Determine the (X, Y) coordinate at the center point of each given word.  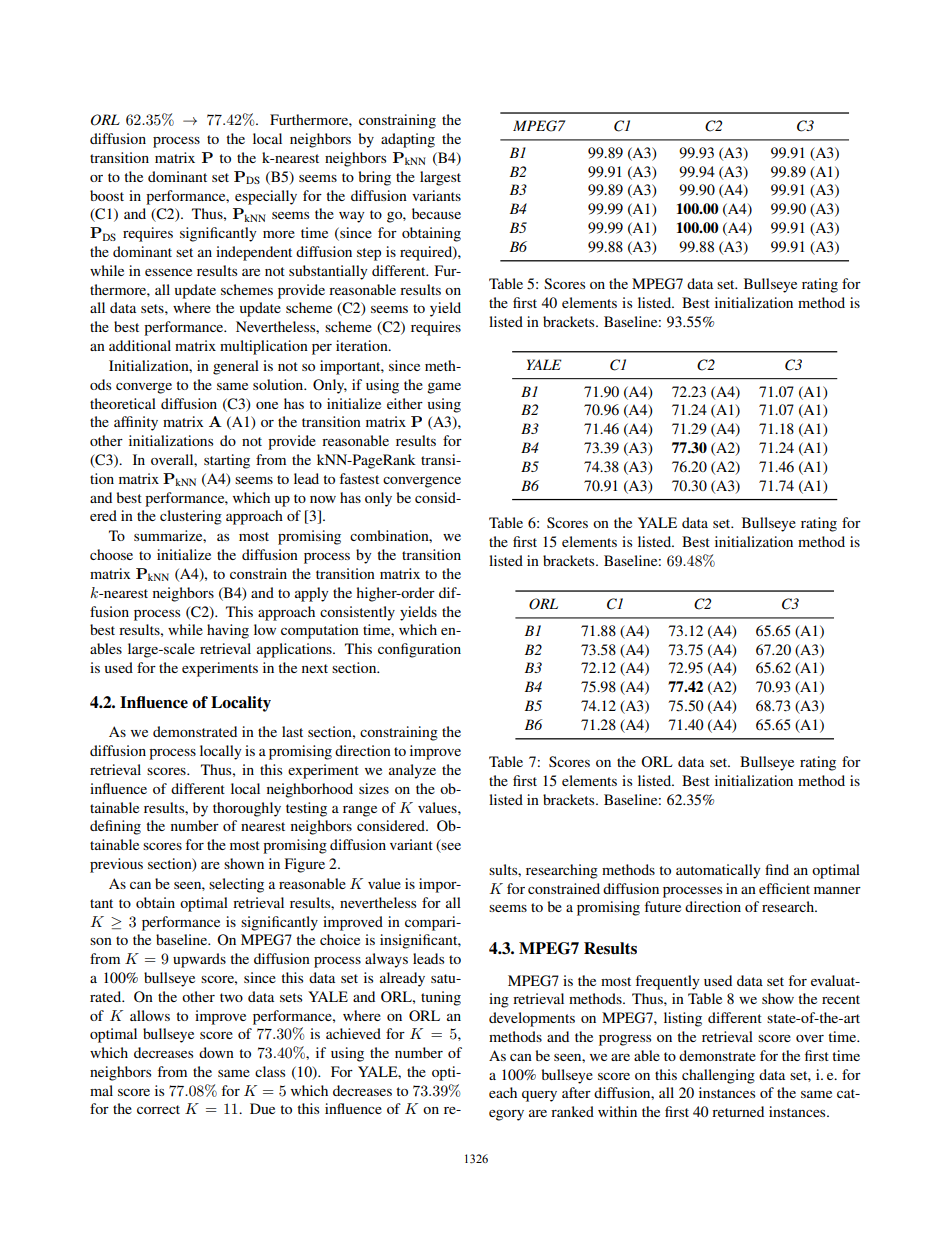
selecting (236, 885)
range (360, 811)
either (405, 403)
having (228, 631)
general (236, 367)
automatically (718, 871)
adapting (408, 140)
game (444, 388)
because (436, 213)
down (216, 1052)
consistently (357, 613)
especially (266, 197)
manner (837, 890)
